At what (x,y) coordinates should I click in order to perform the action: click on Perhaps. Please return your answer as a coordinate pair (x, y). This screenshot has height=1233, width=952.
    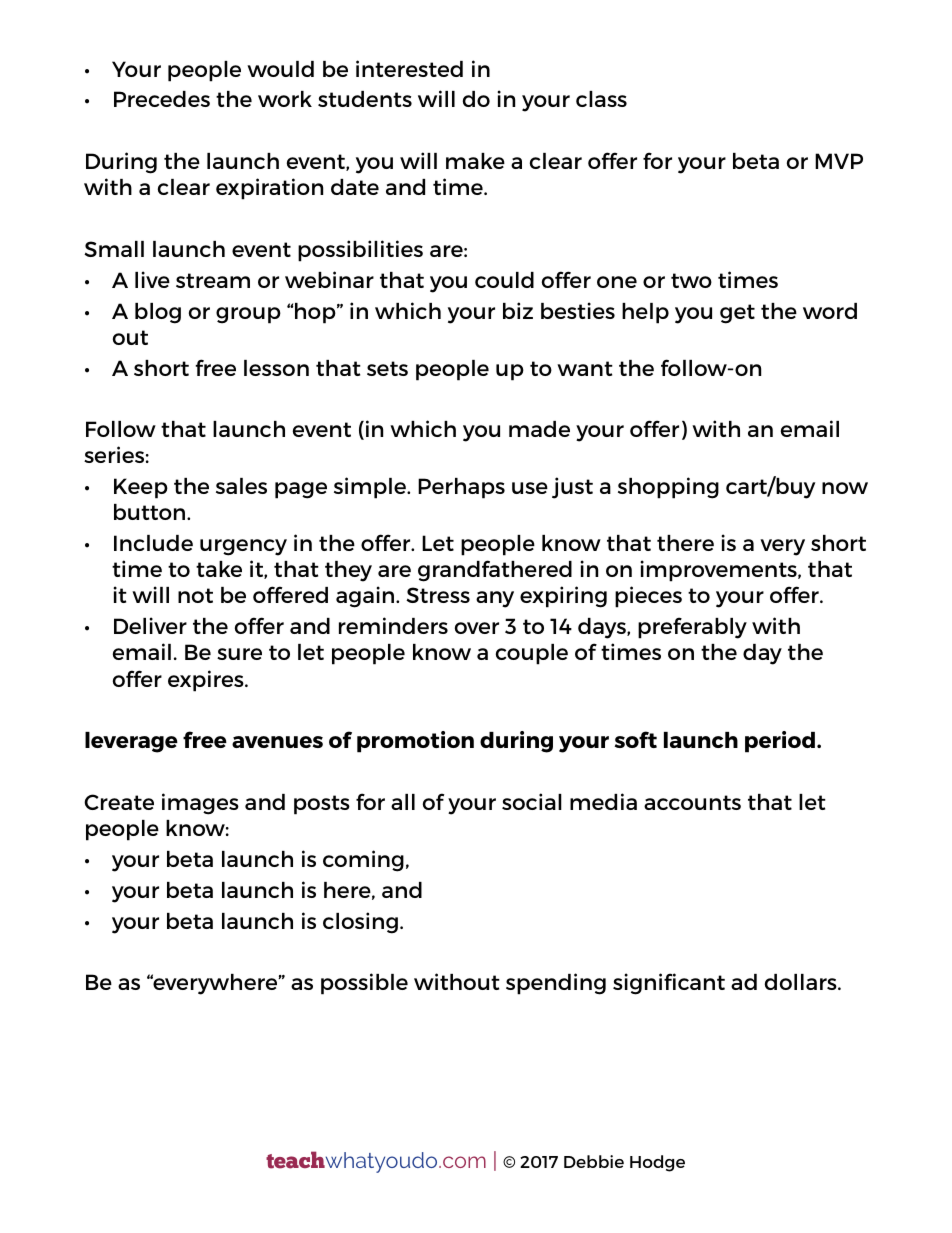
    Looking at the image, I should click on (461, 488).
